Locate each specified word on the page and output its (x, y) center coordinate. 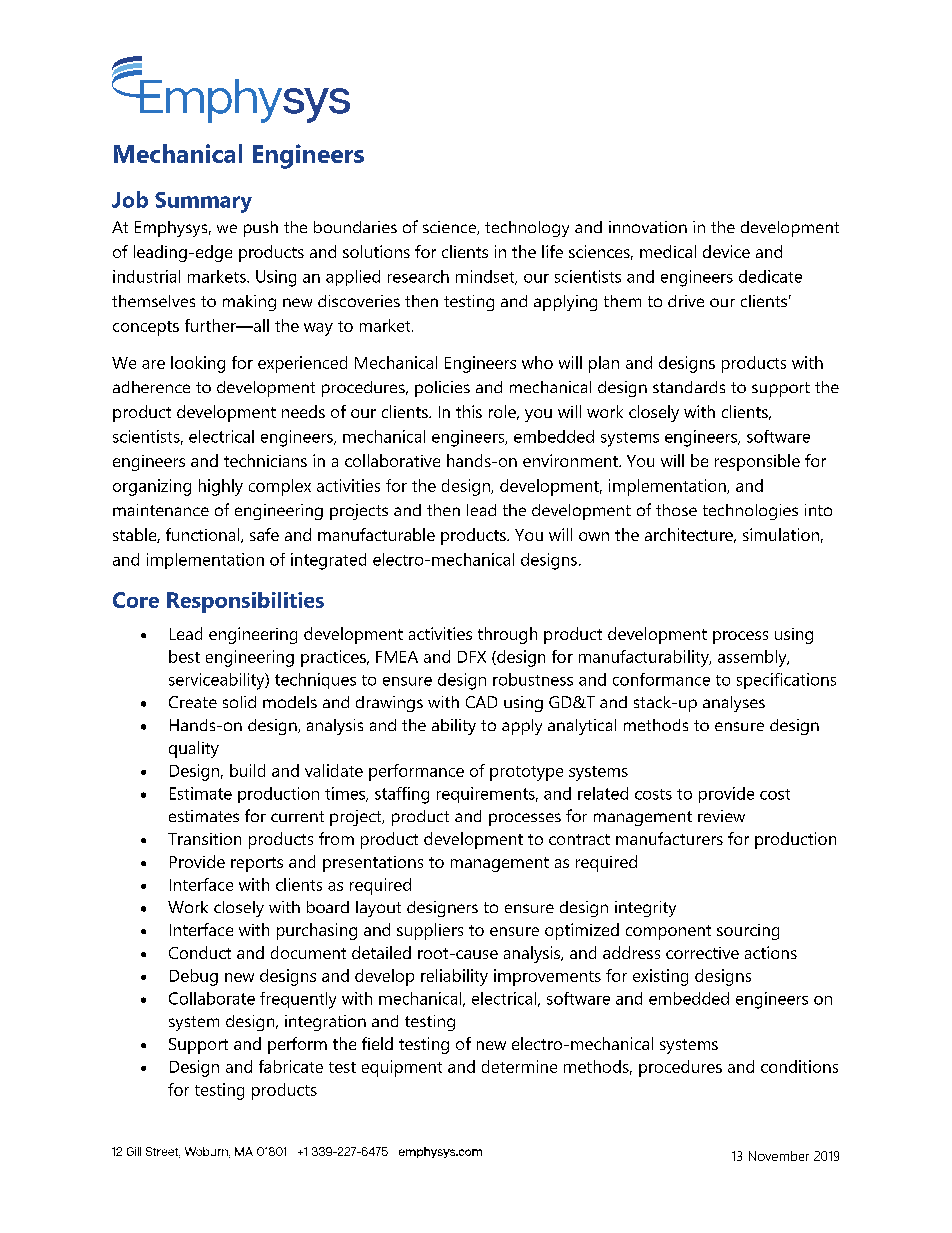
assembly (753, 658)
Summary (203, 202)
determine (519, 1066)
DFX (472, 657)
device (726, 251)
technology (527, 229)
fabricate (291, 1066)
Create (193, 702)
